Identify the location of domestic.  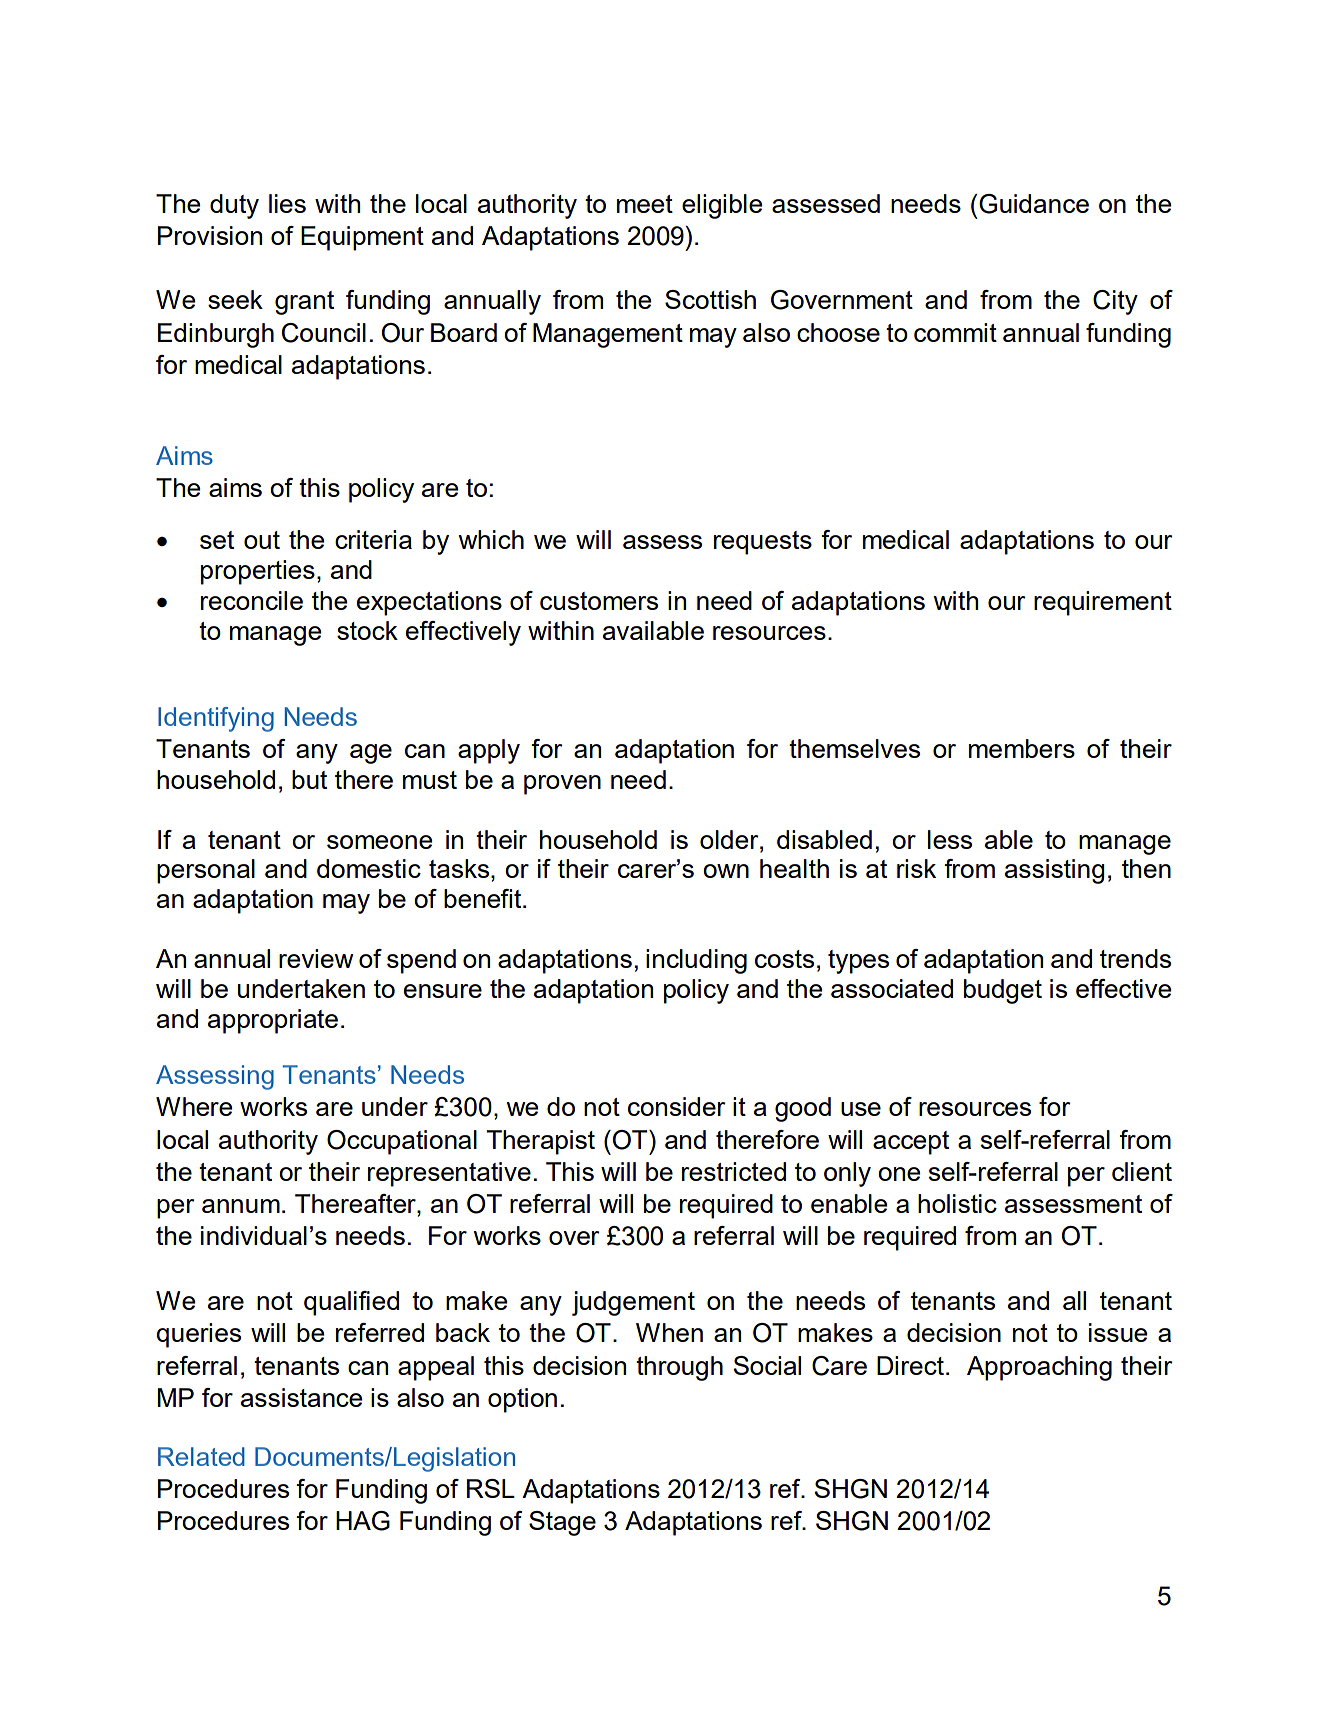
(369, 868).
